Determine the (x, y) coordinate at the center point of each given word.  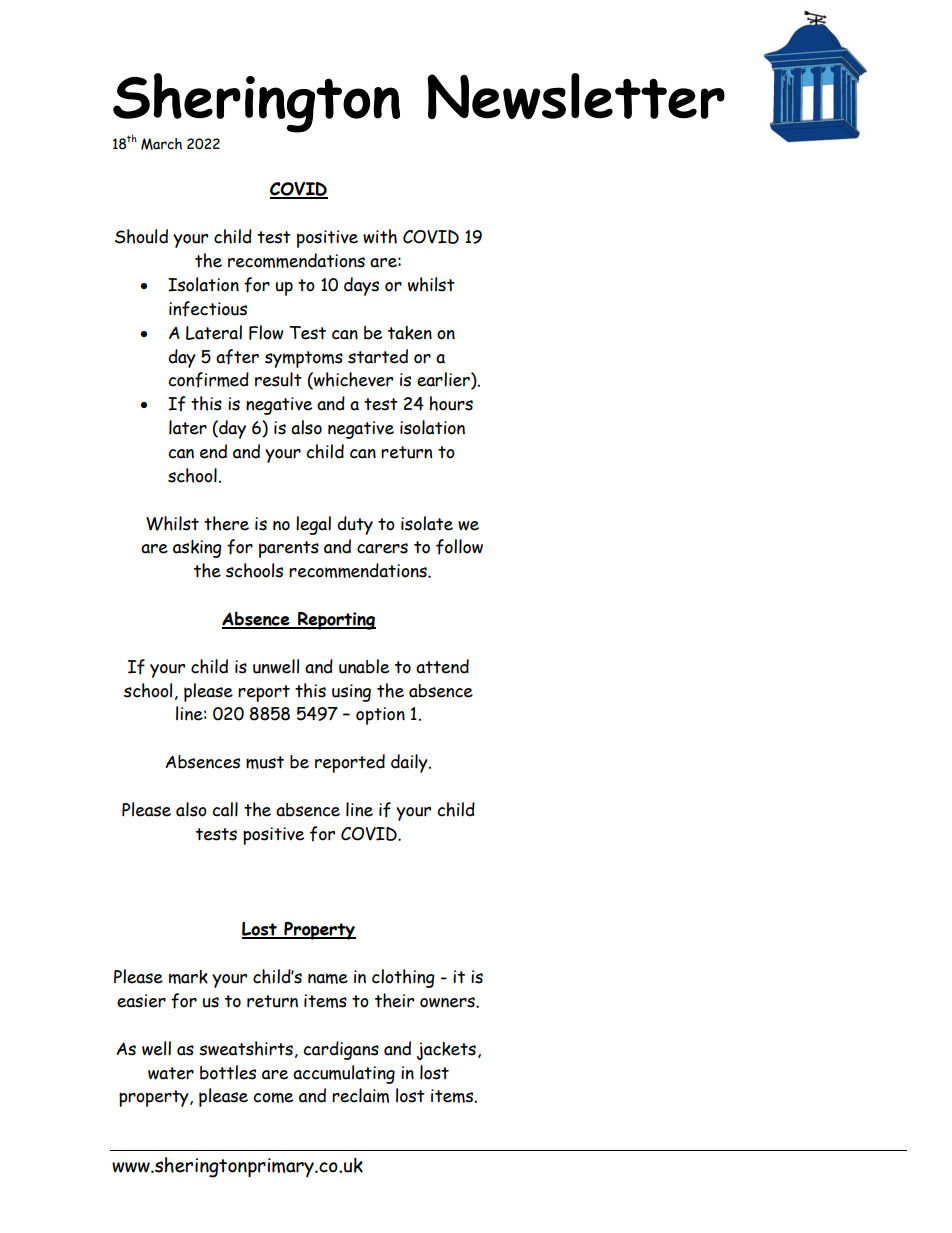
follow (459, 547)
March (161, 144)
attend (442, 666)
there (226, 523)
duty (355, 525)
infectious (208, 309)
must (265, 762)
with (380, 236)
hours (451, 403)
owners (448, 1002)
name (328, 978)
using (351, 693)
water (171, 1073)
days (361, 286)
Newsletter (576, 96)
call (225, 809)
